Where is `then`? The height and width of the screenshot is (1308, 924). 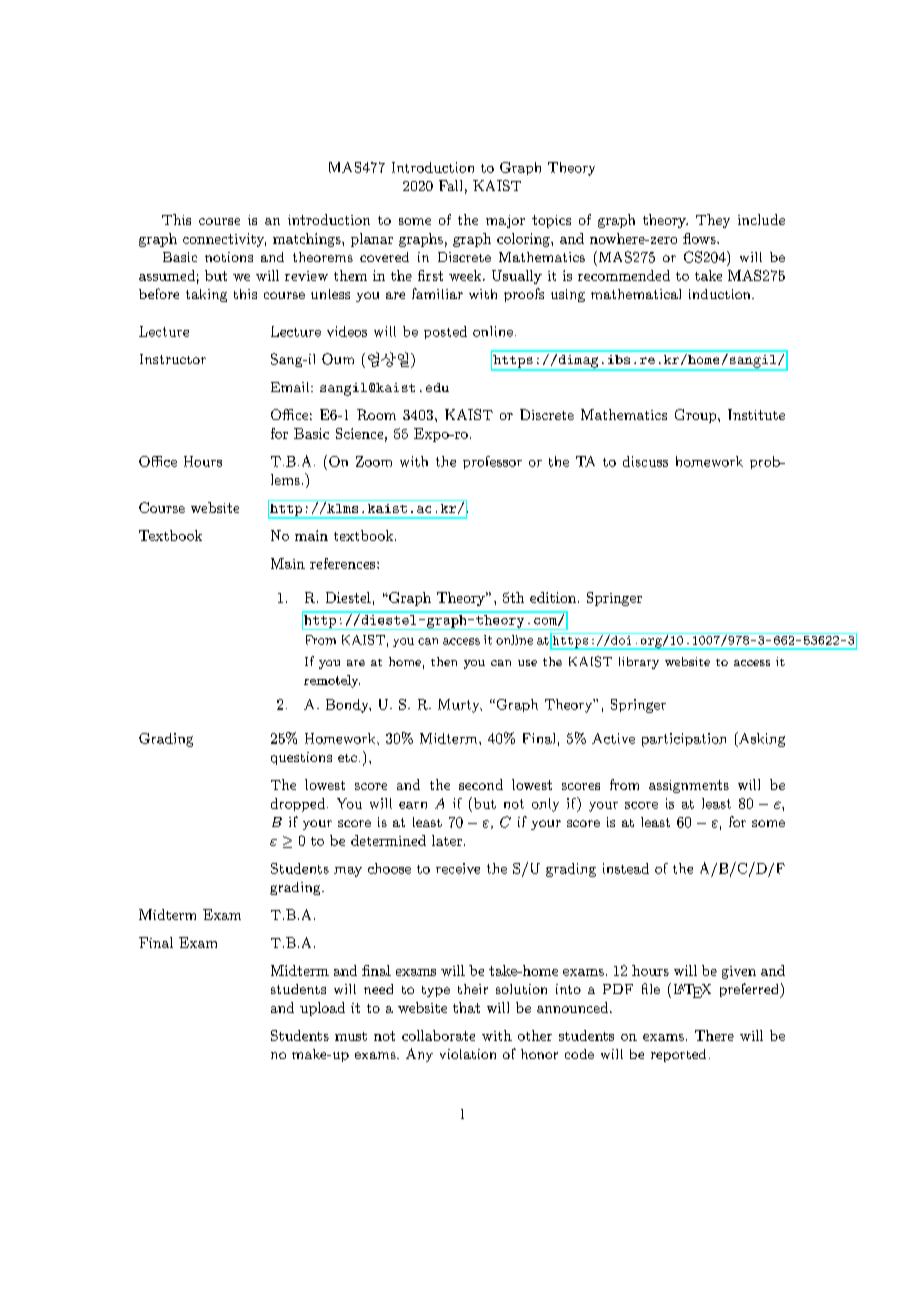
then is located at coordinates (444, 661).
